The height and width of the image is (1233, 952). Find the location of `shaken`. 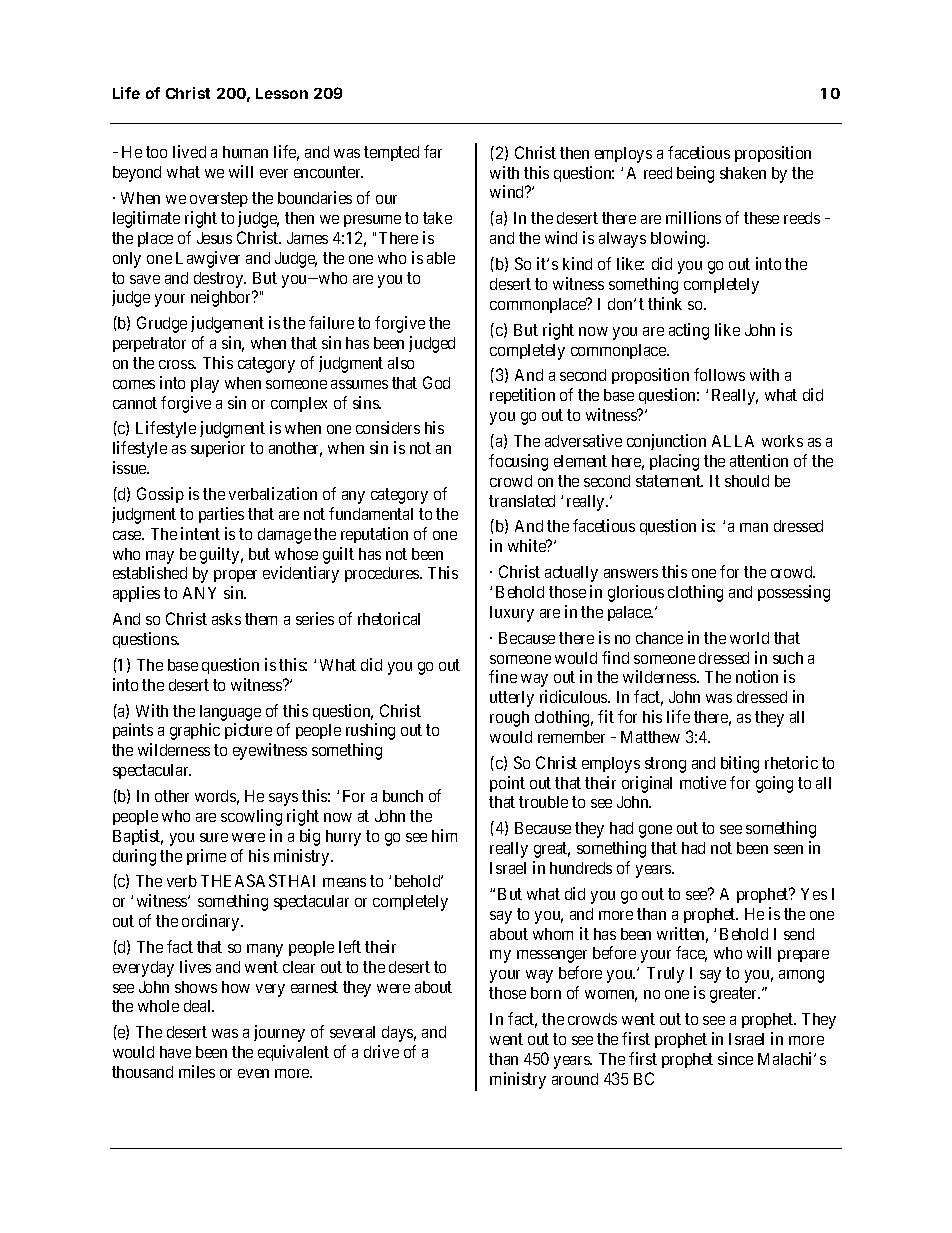

shaken is located at coordinates (743, 173).
